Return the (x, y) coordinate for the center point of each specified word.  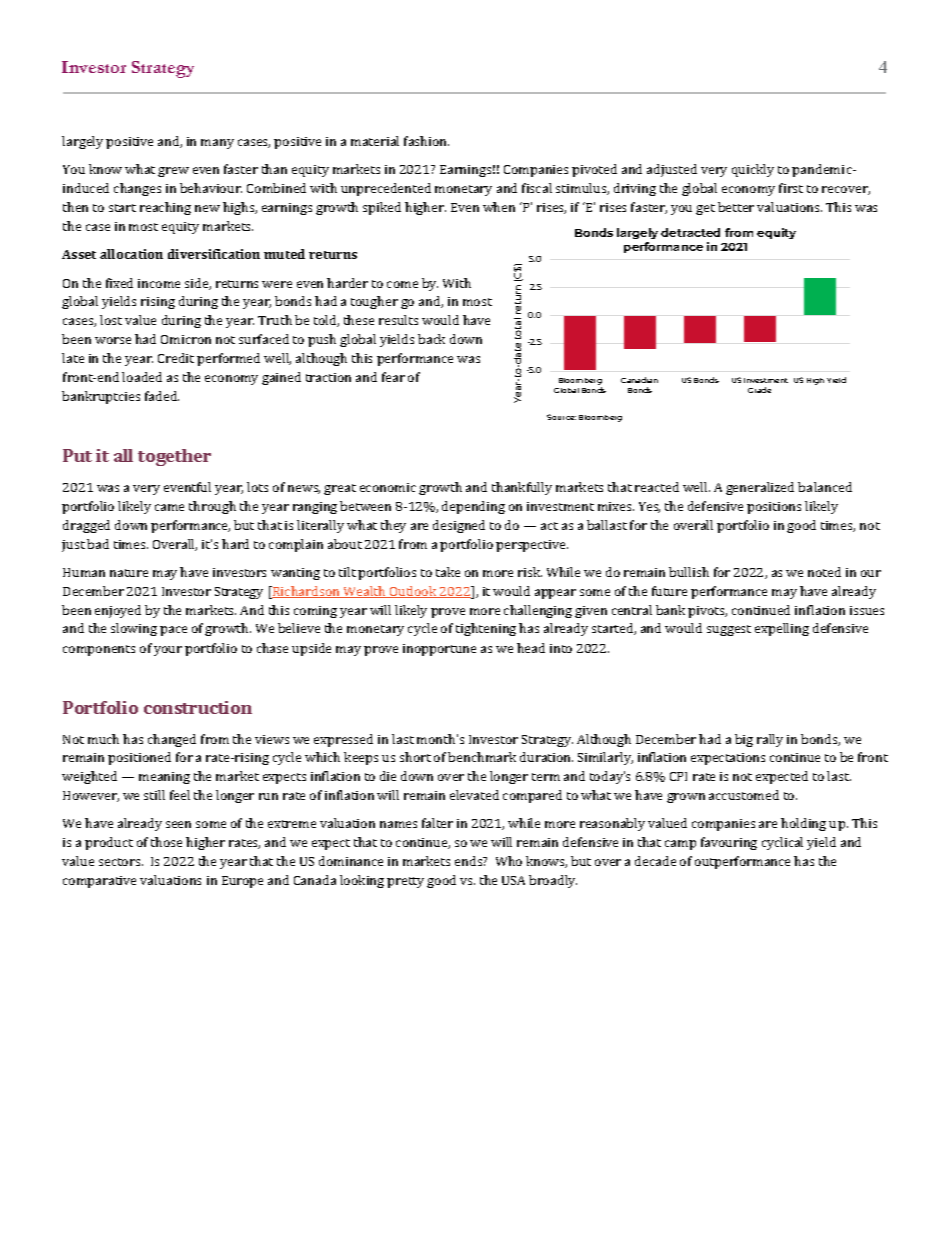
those (166, 842)
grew (173, 172)
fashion (426, 141)
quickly (753, 170)
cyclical (782, 843)
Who (509, 861)
